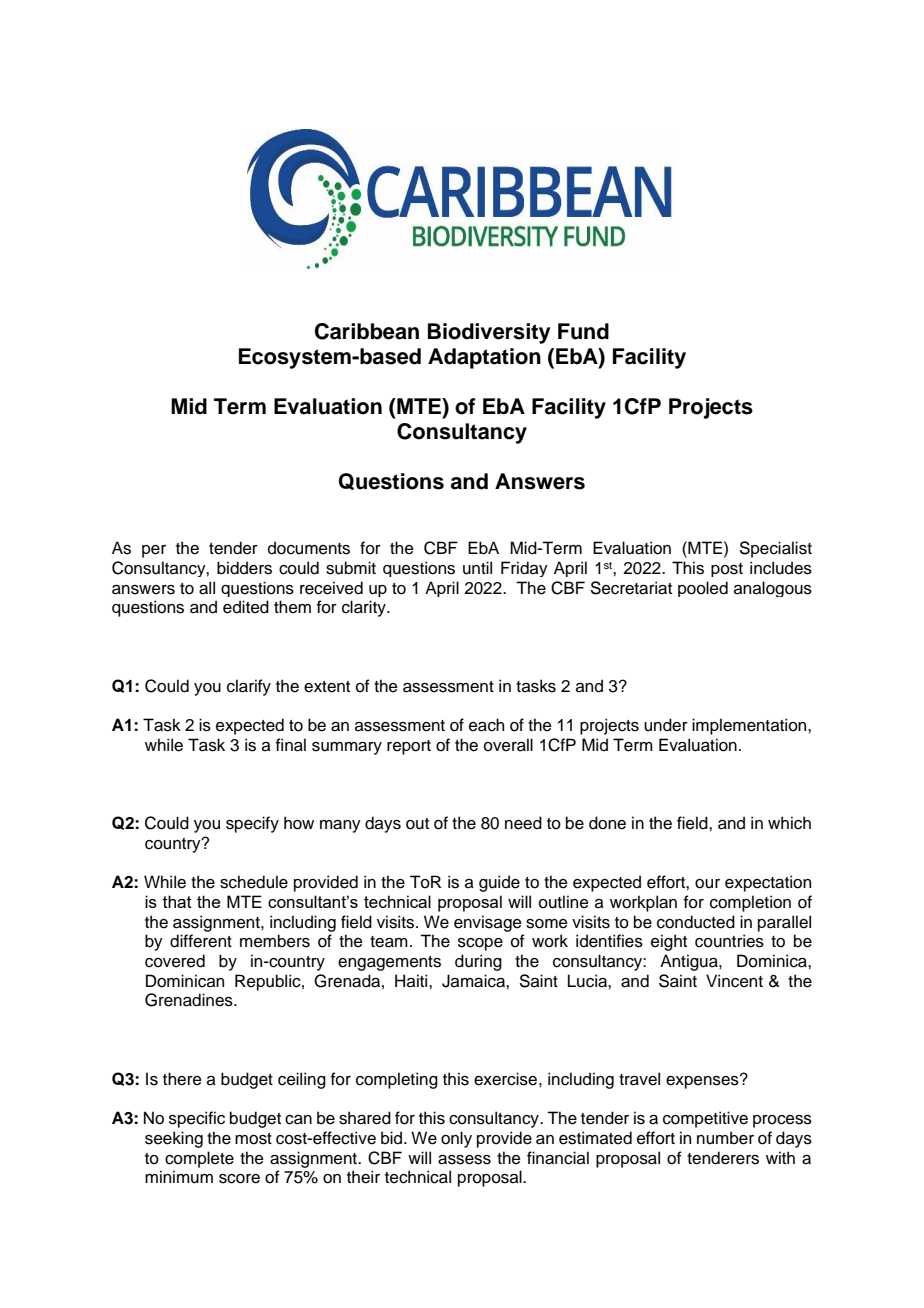 Image resolution: width=924 pixels, height=1308 pixels. What do you see at coordinates (484, 358) in the page?
I see `Adaptation` at bounding box center [484, 358].
